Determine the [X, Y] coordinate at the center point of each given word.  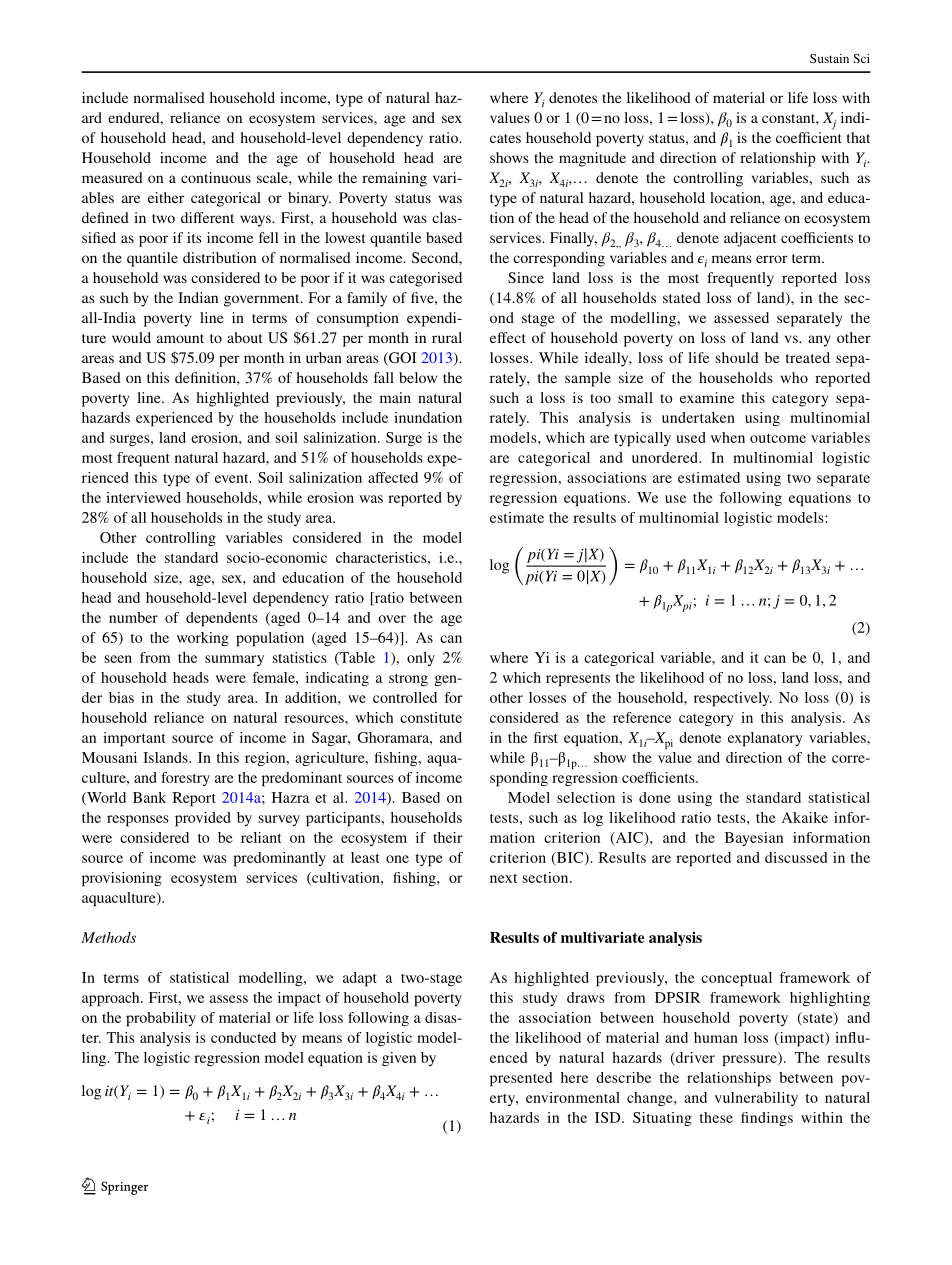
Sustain [829, 58]
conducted [243, 1037]
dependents [221, 619]
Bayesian [754, 839]
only [421, 659]
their [448, 837]
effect [508, 337]
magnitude [592, 159]
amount [180, 338]
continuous [216, 177]
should [737, 357]
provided [203, 819]
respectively [733, 699]
